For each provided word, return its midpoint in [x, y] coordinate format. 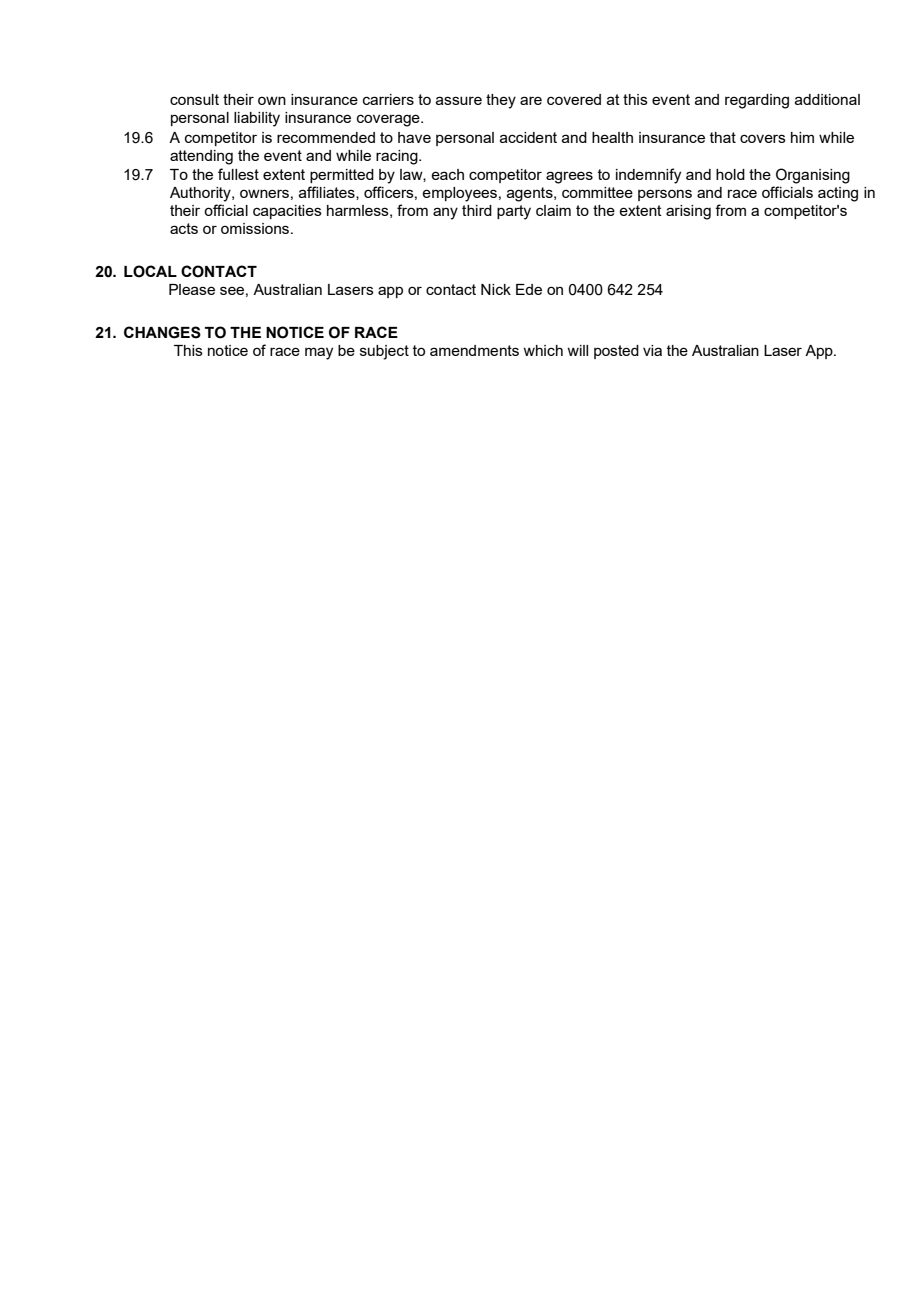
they [501, 101]
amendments [474, 350]
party [514, 212]
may [319, 353]
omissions [256, 228]
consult [194, 99]
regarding [757, 101]
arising [688, 212]
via [652, 350]
